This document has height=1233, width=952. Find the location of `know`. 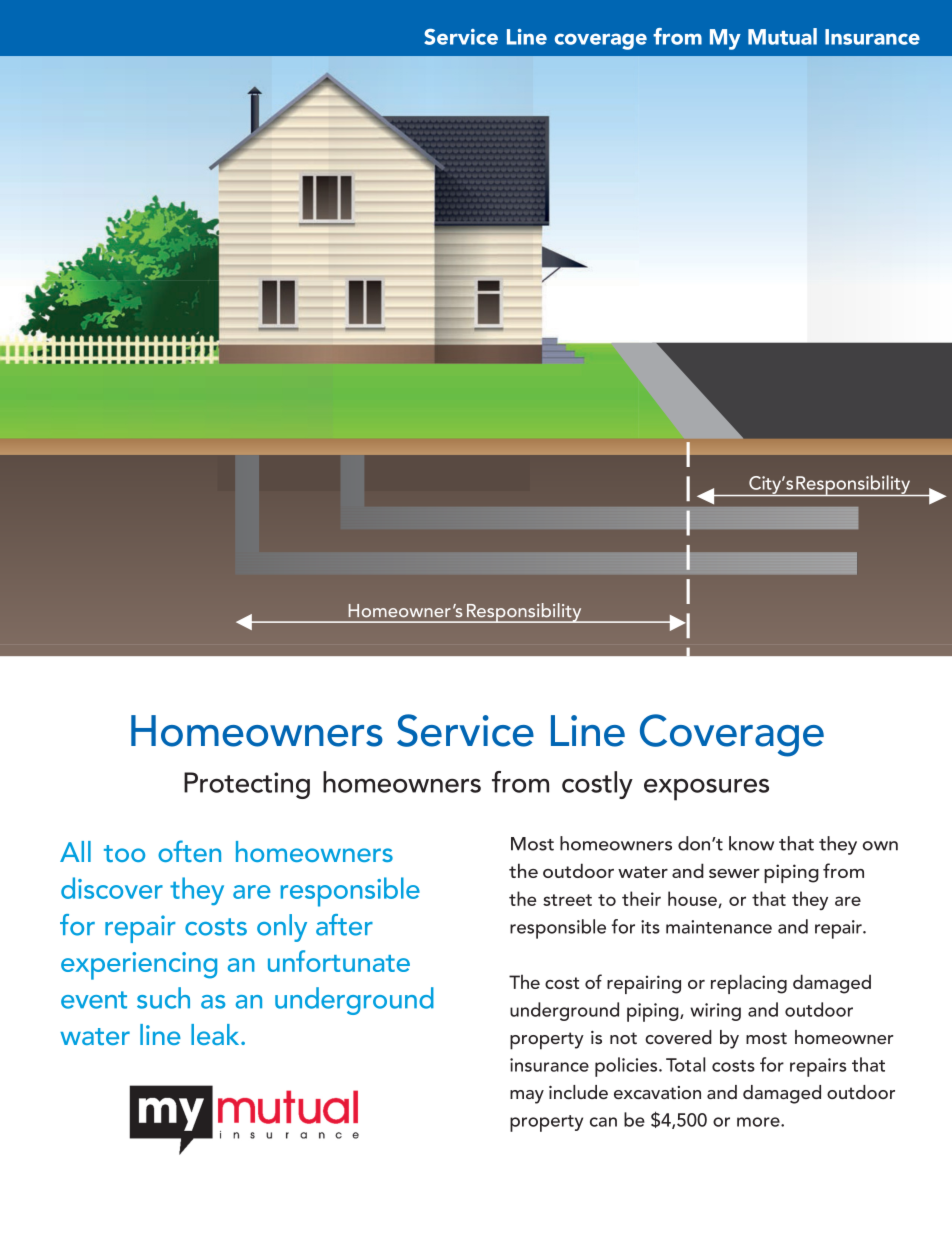

know is located at coordinates (751, 843).
